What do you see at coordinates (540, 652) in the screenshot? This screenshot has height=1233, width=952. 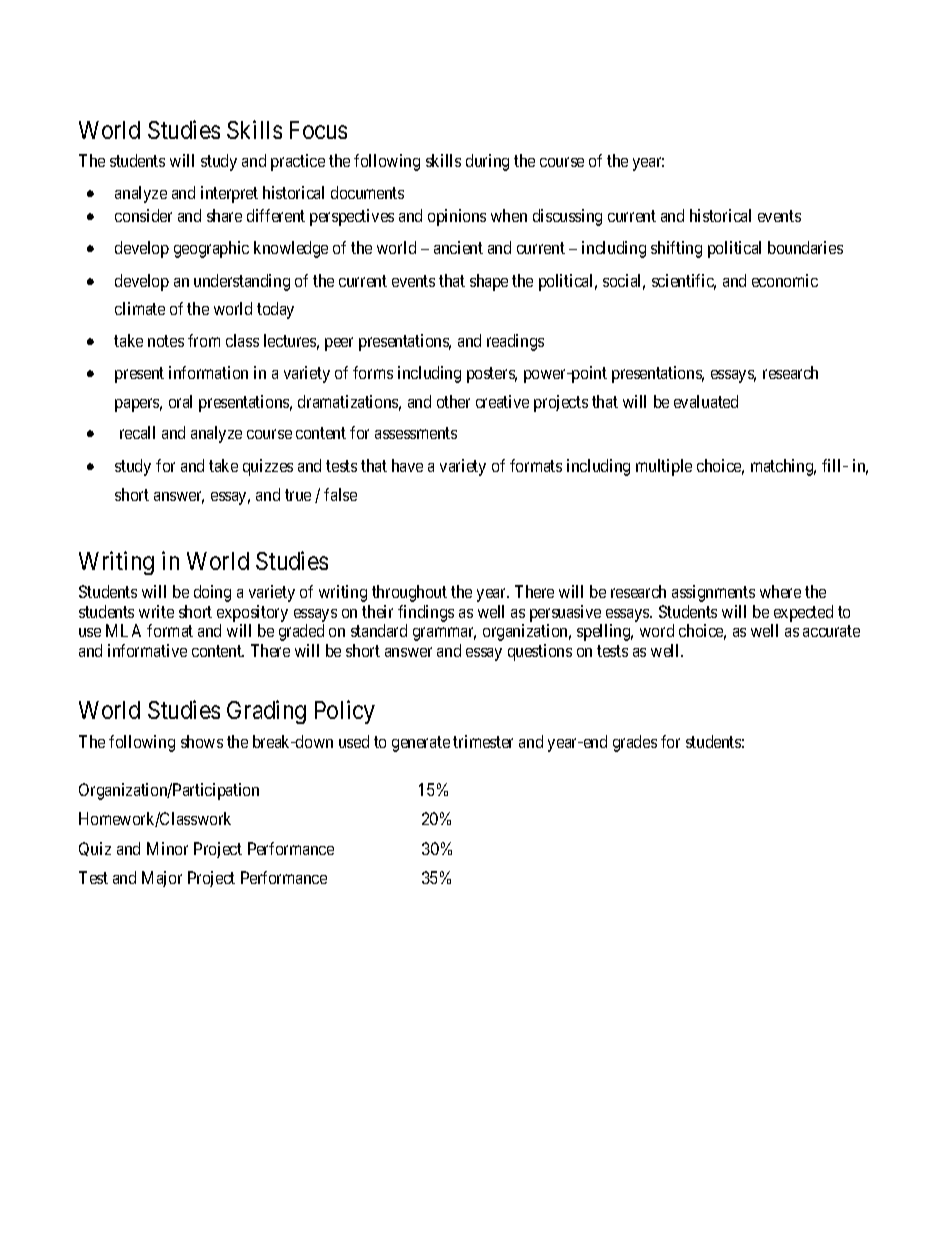 I see `questions` at bounding box center [540, 652].
